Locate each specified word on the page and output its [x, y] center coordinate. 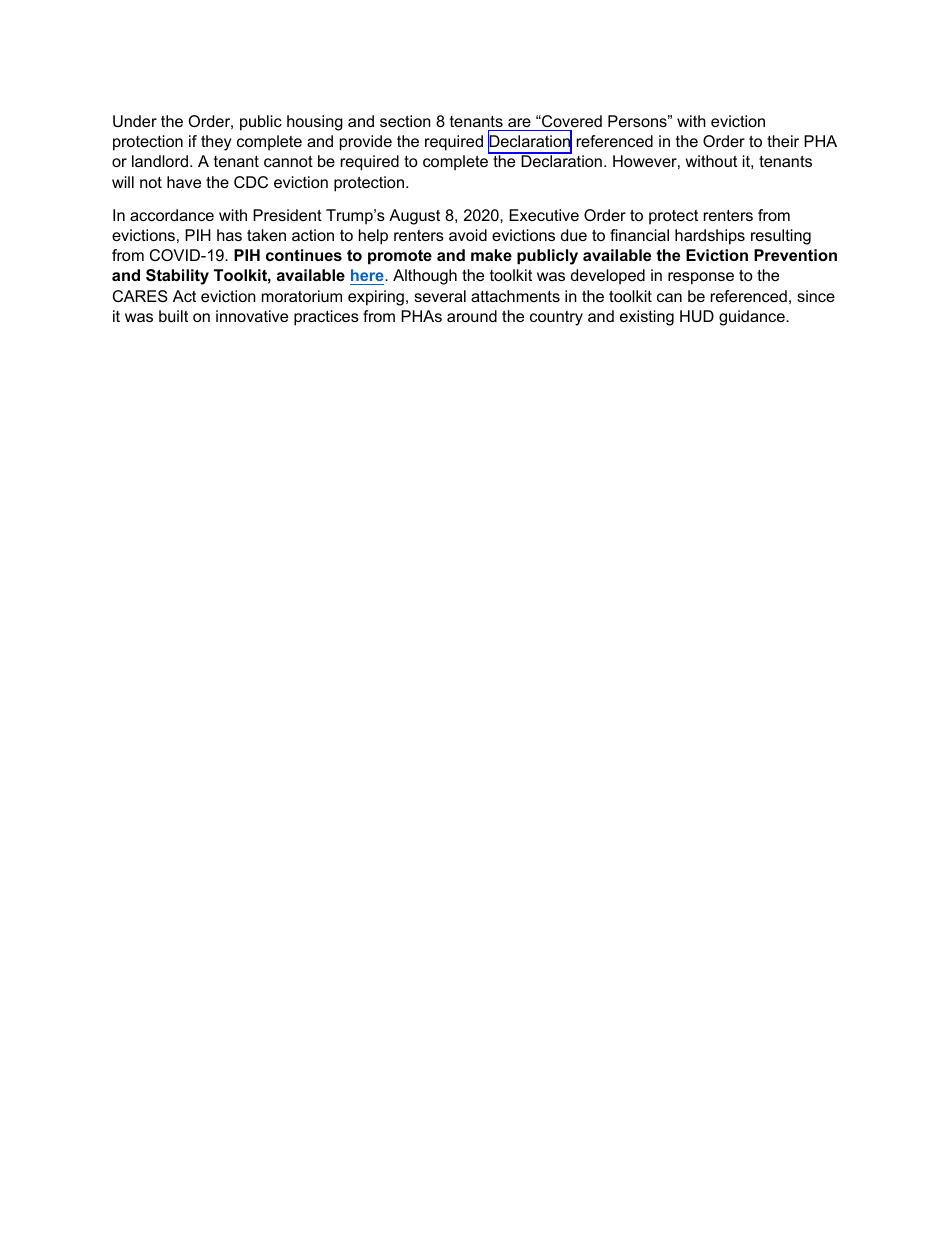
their [783, 141]
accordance [172, 215]
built [173, 316]
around [472, 316]
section [405, 121]
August [414, 217]
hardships [710, 237]
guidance [753, 318]
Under [135, 121]
